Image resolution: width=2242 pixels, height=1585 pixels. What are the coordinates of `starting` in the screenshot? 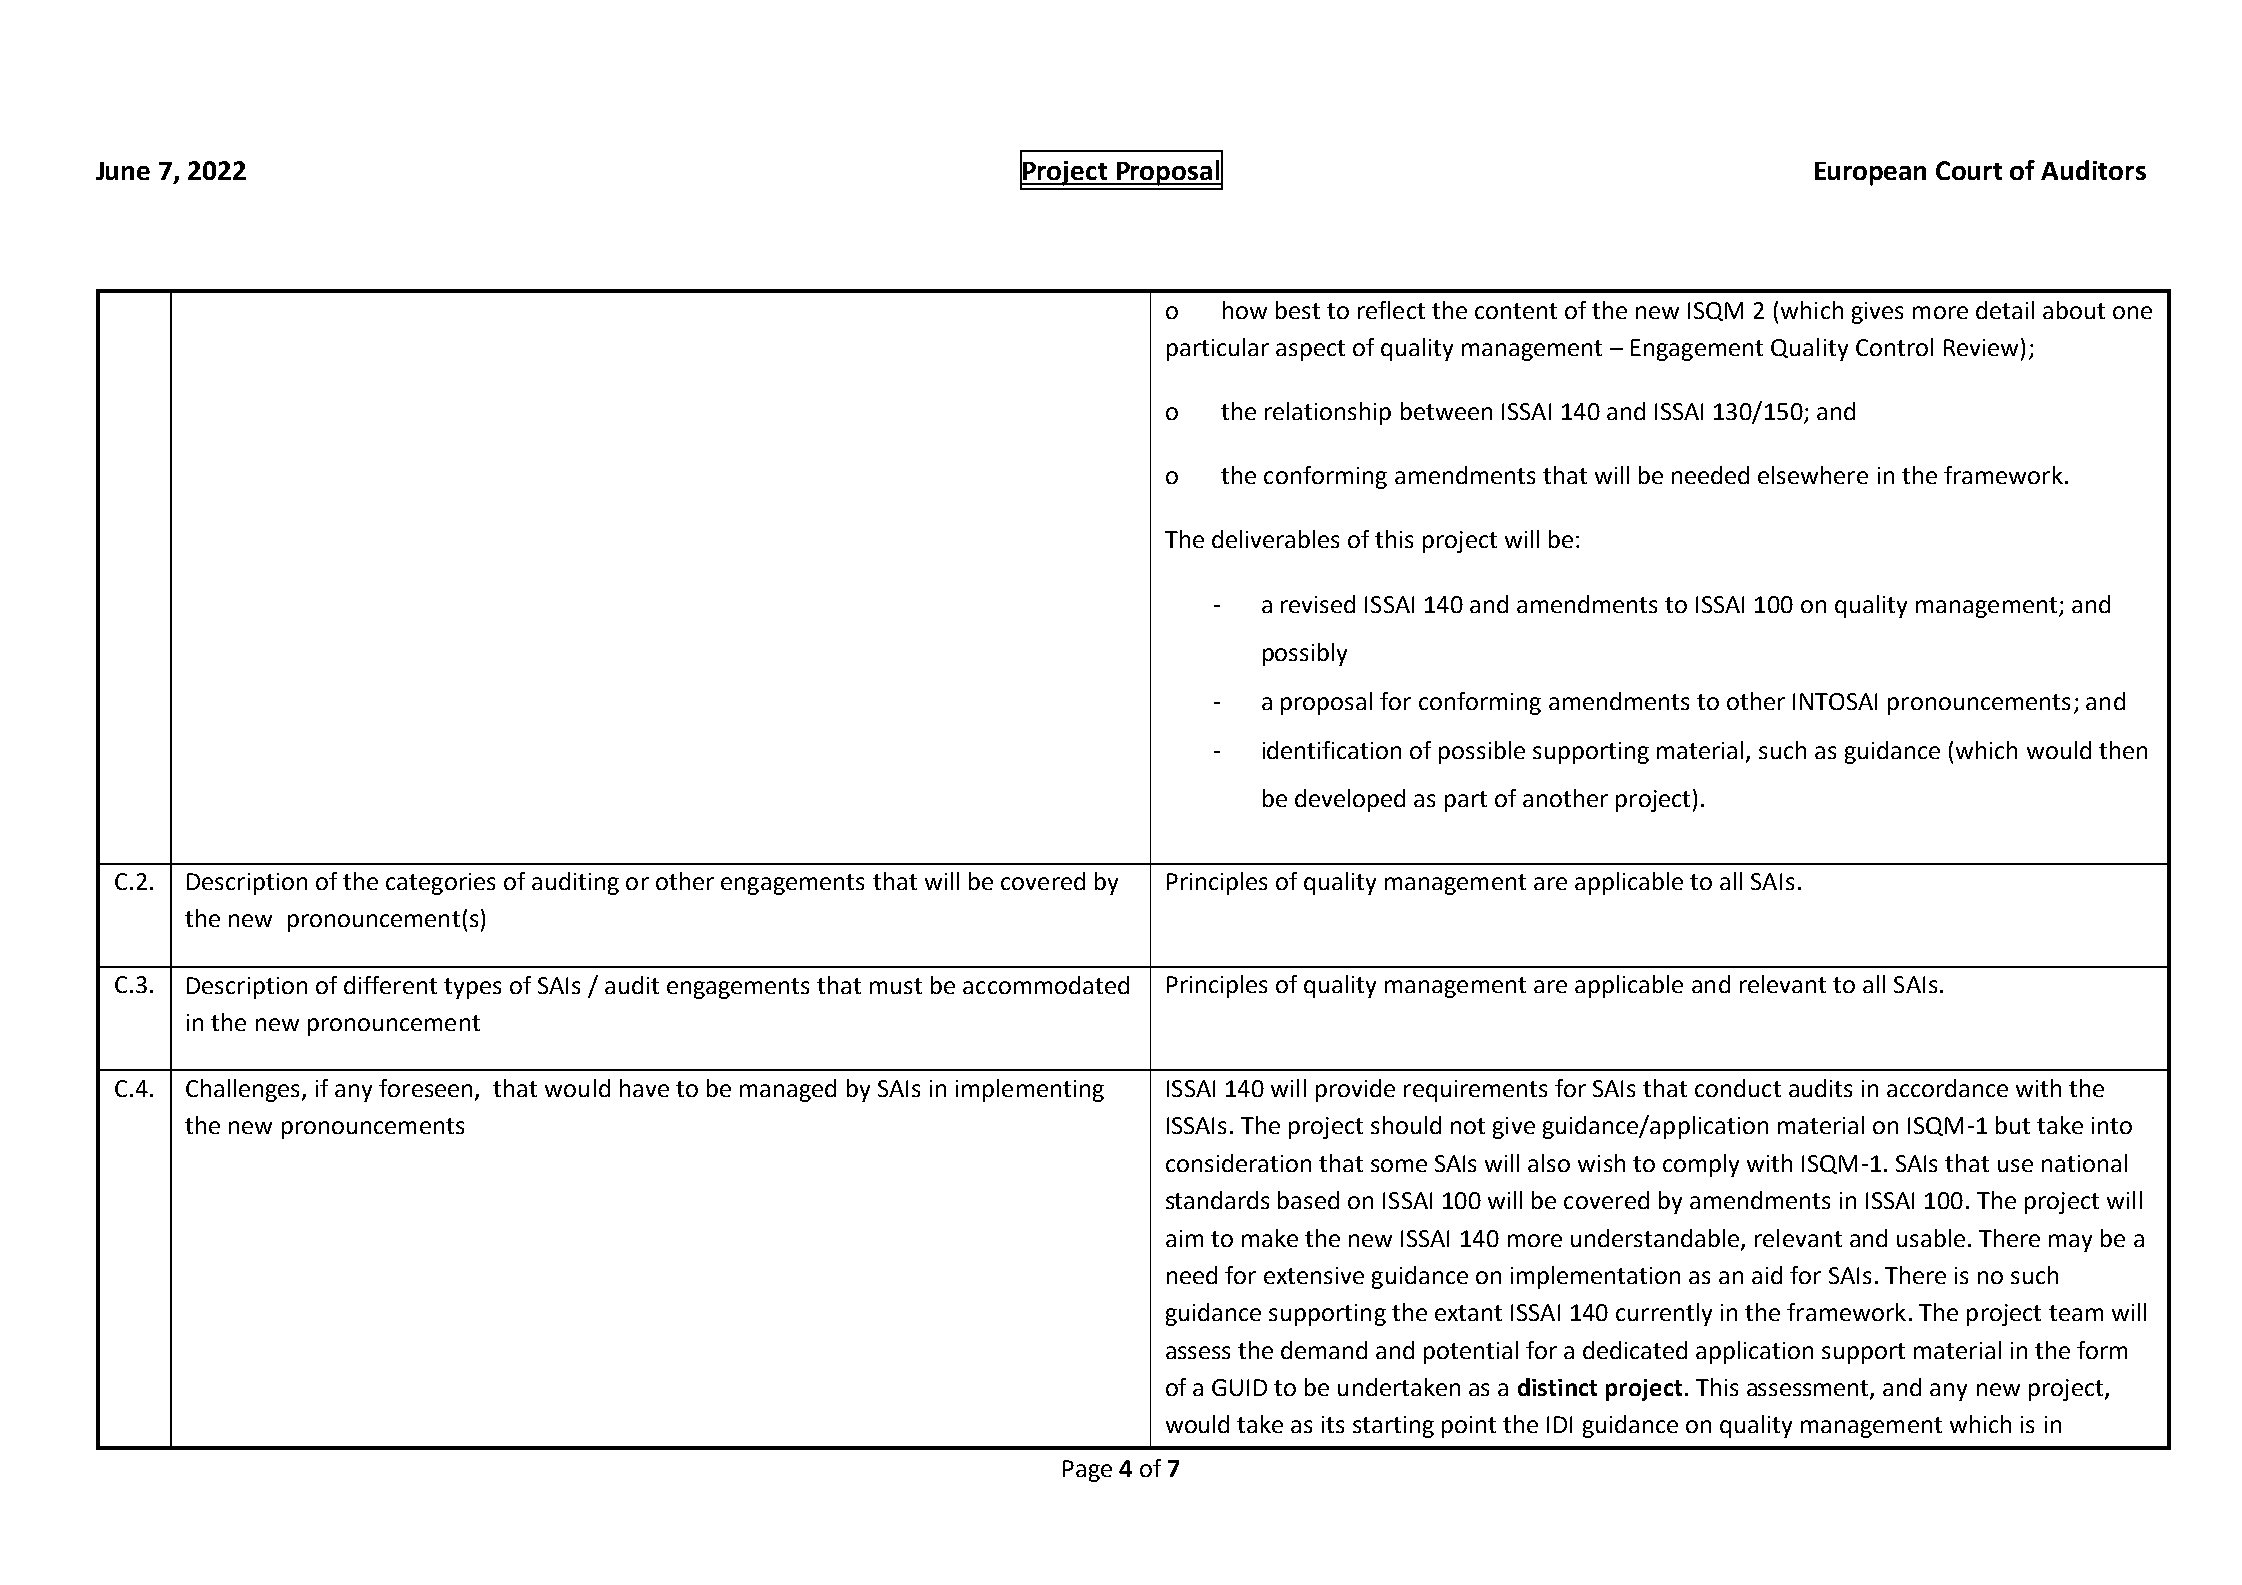 It's located at (1393, 1427).
